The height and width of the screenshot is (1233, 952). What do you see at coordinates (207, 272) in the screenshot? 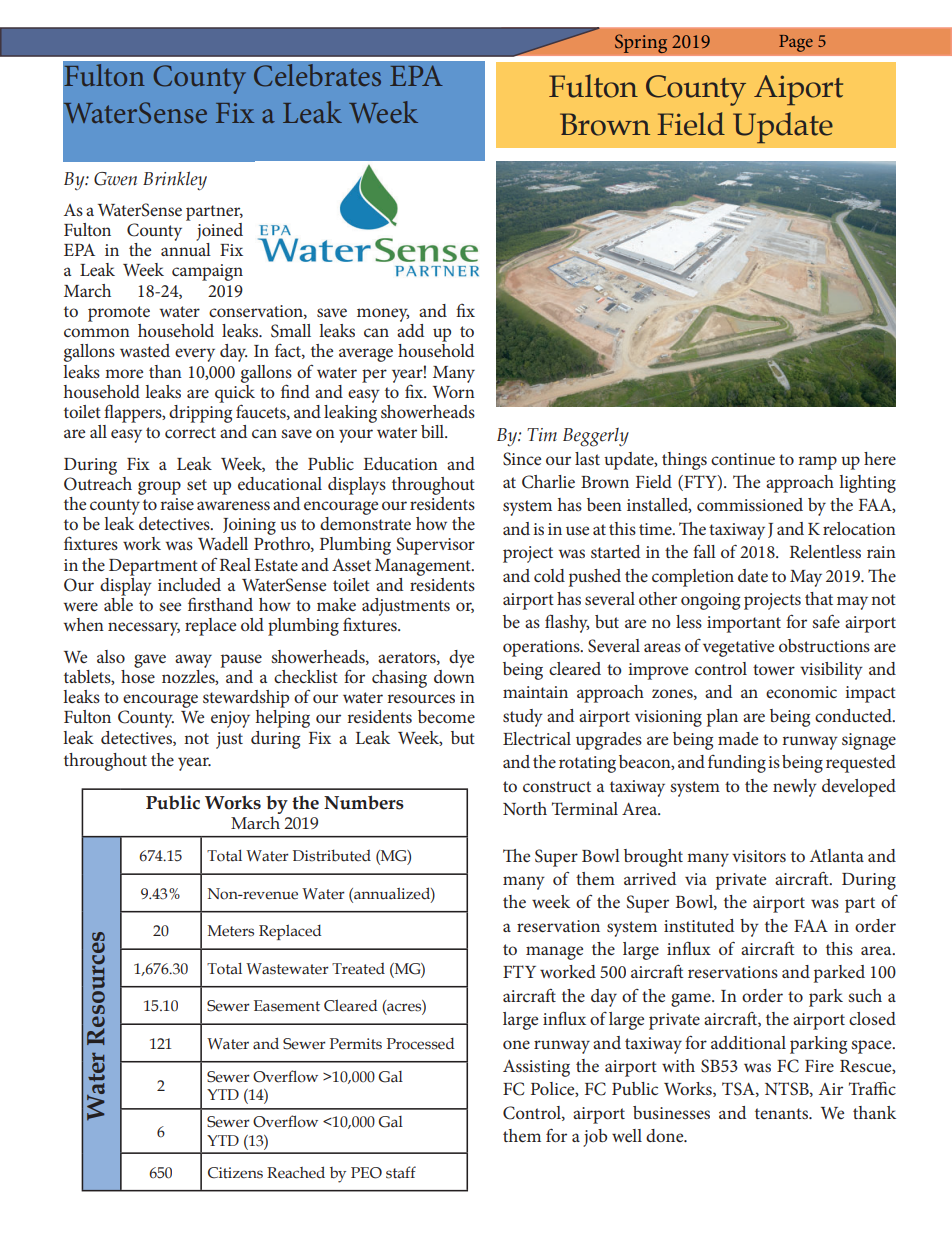
I see `campaign` at bounding box center [207, 272].
